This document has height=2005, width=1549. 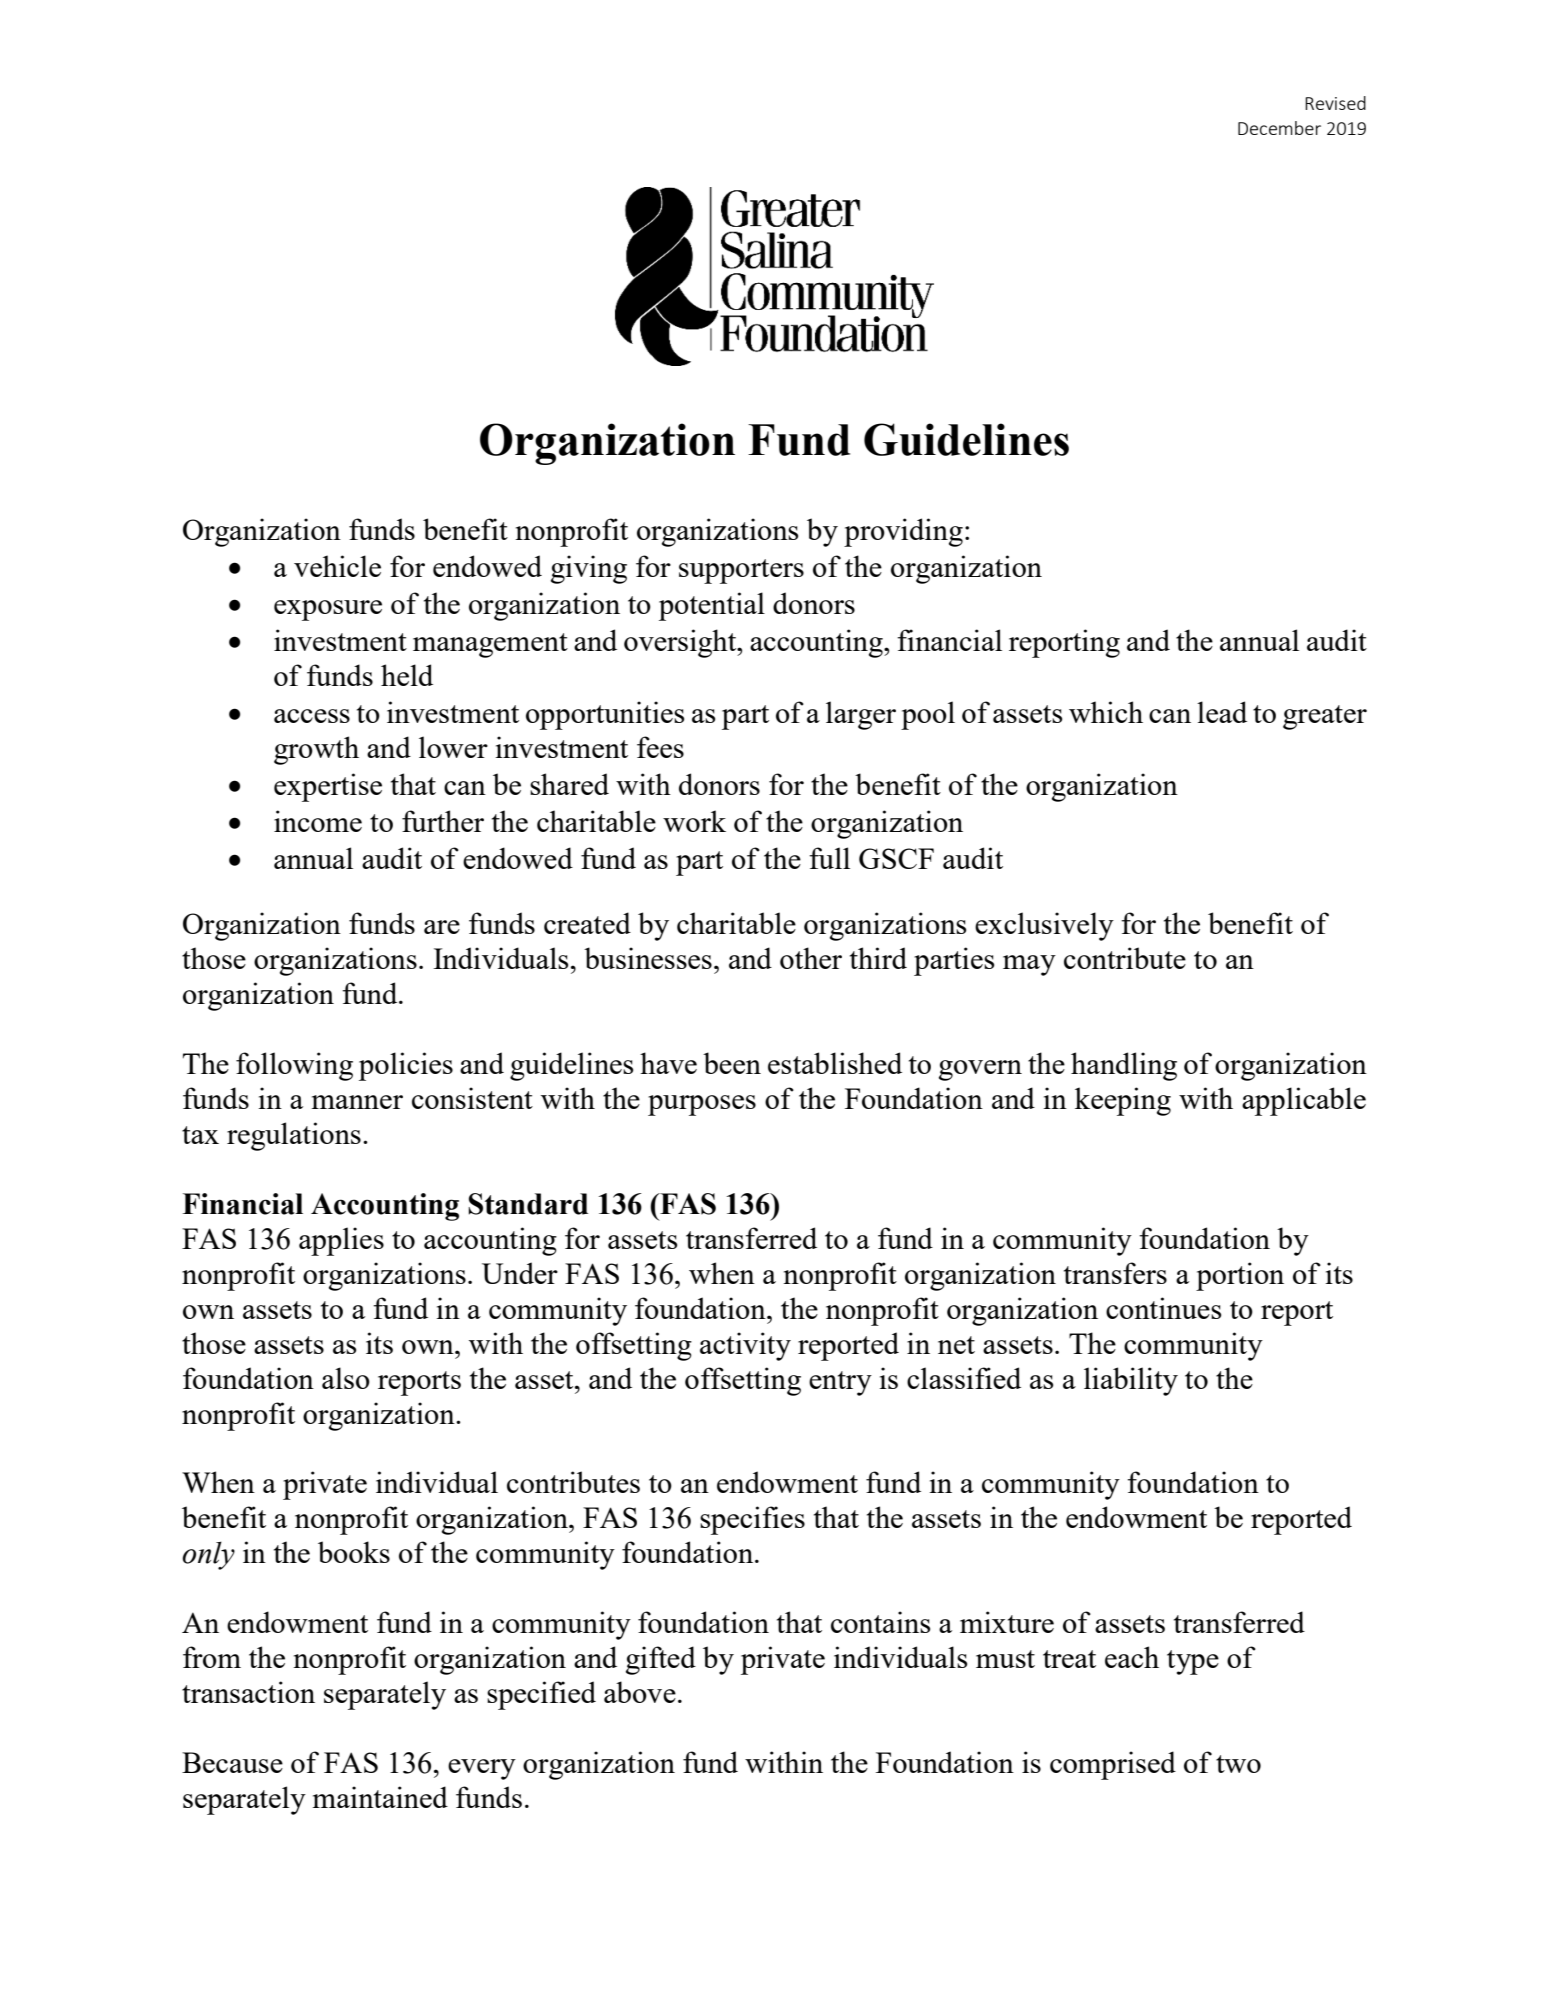 What do you see at coordinates (861, 715) in the document?
I see `larger` at bounding box center [861, 715].
